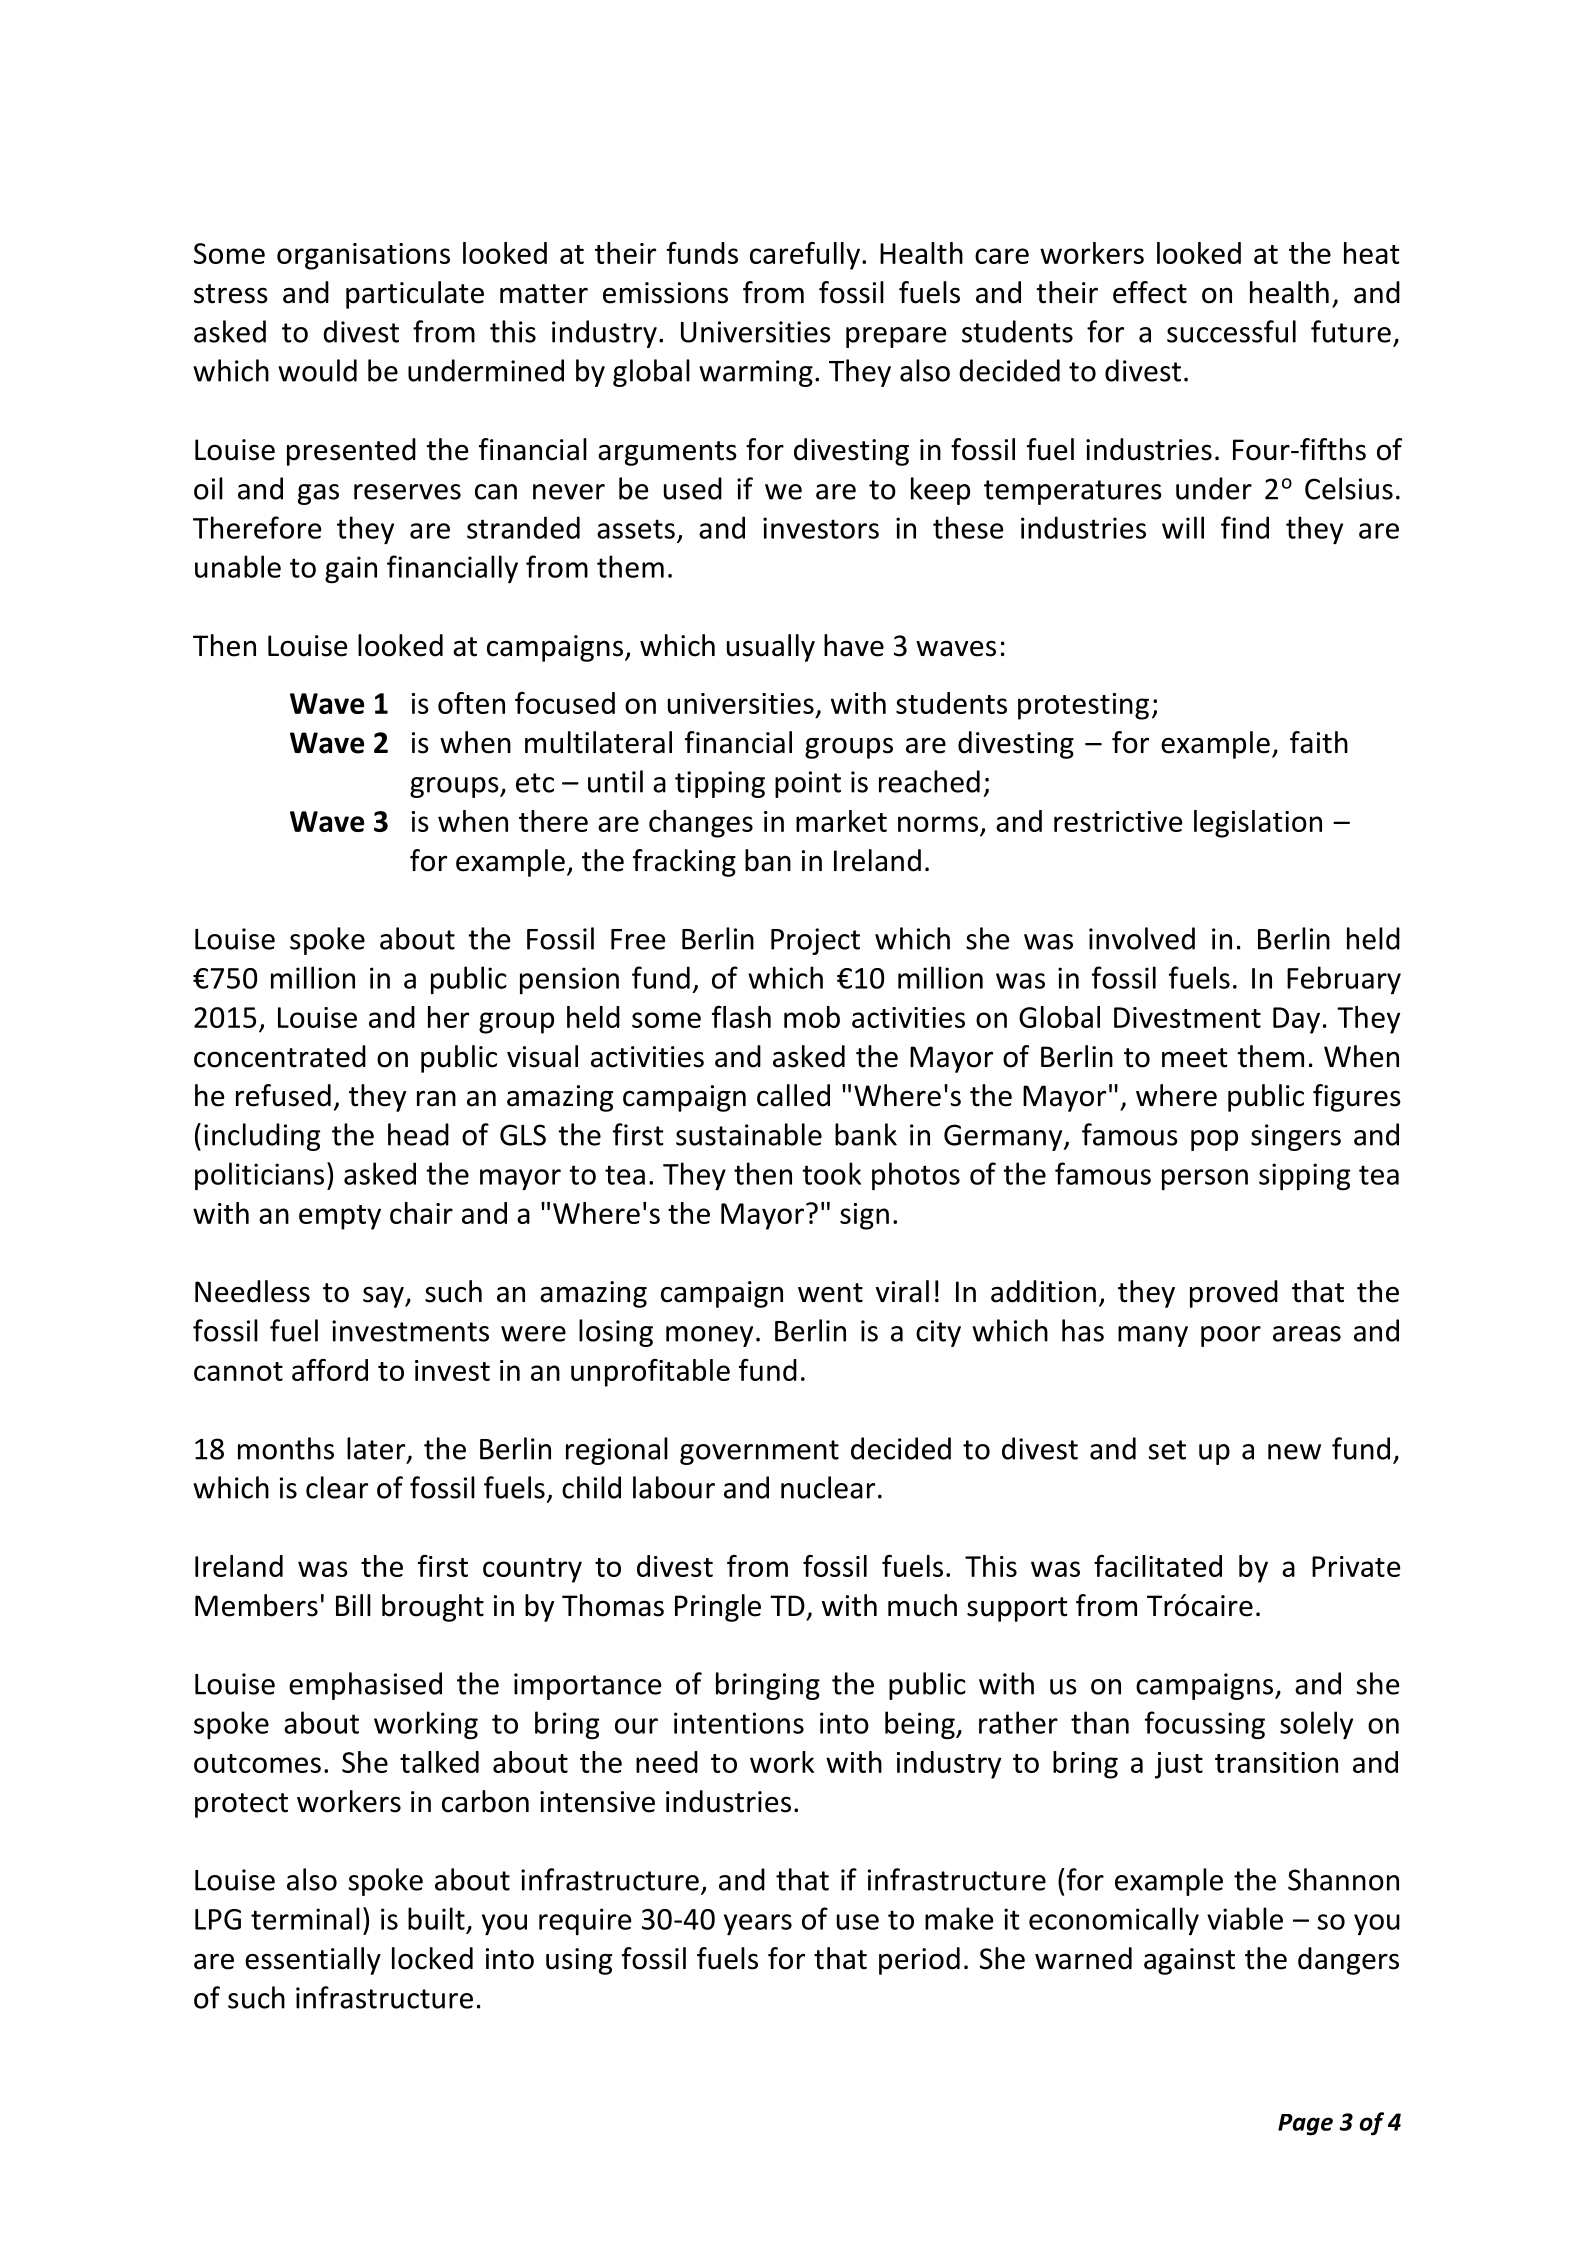 Image resolution: width=1594 pixels, height=2253 pixels. I want to click on warming, so click(756, 373).
